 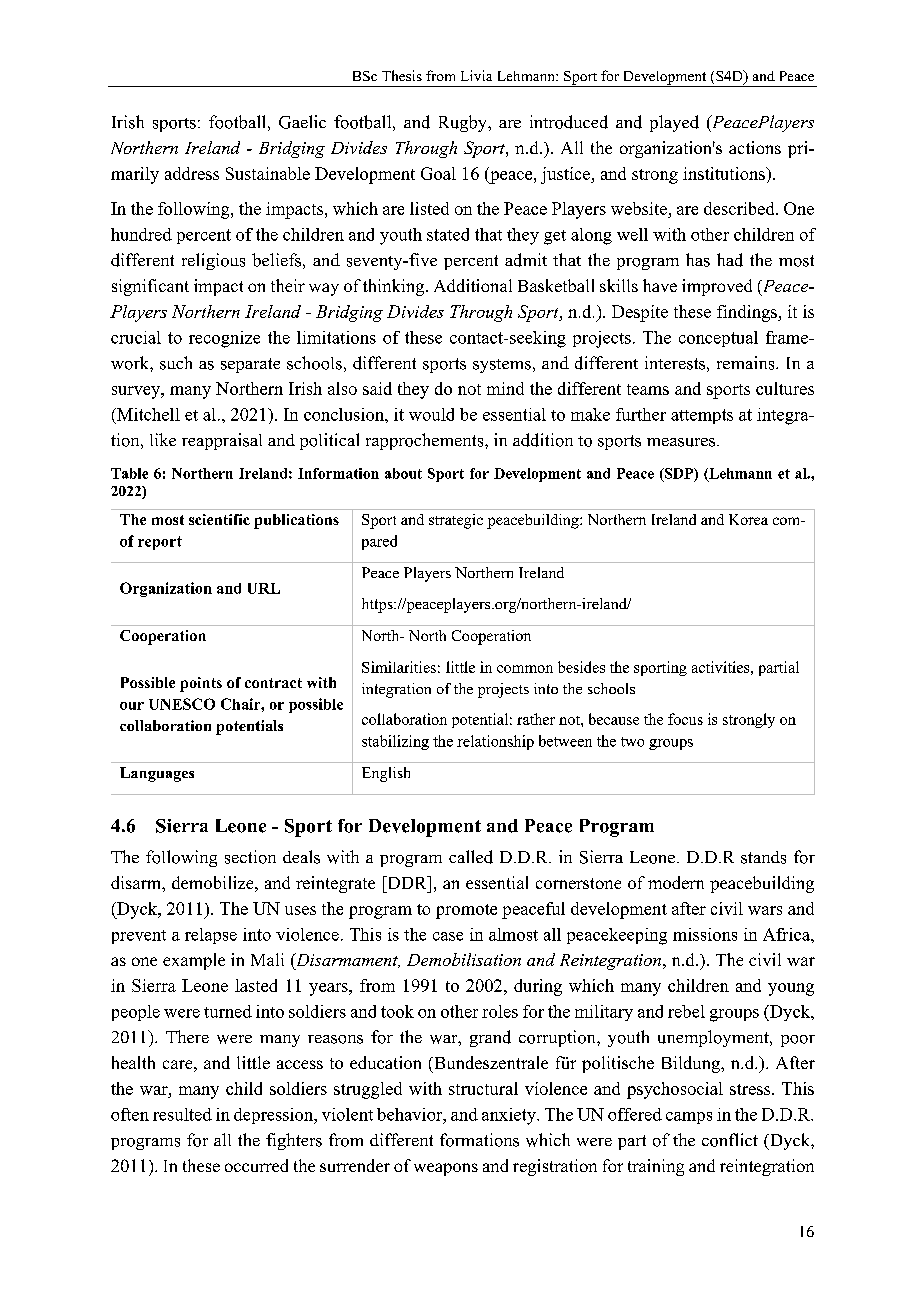 What do you see at coordinates (674, 123) in the screenshot?
I see `played` at bounding box center [674, 123].
